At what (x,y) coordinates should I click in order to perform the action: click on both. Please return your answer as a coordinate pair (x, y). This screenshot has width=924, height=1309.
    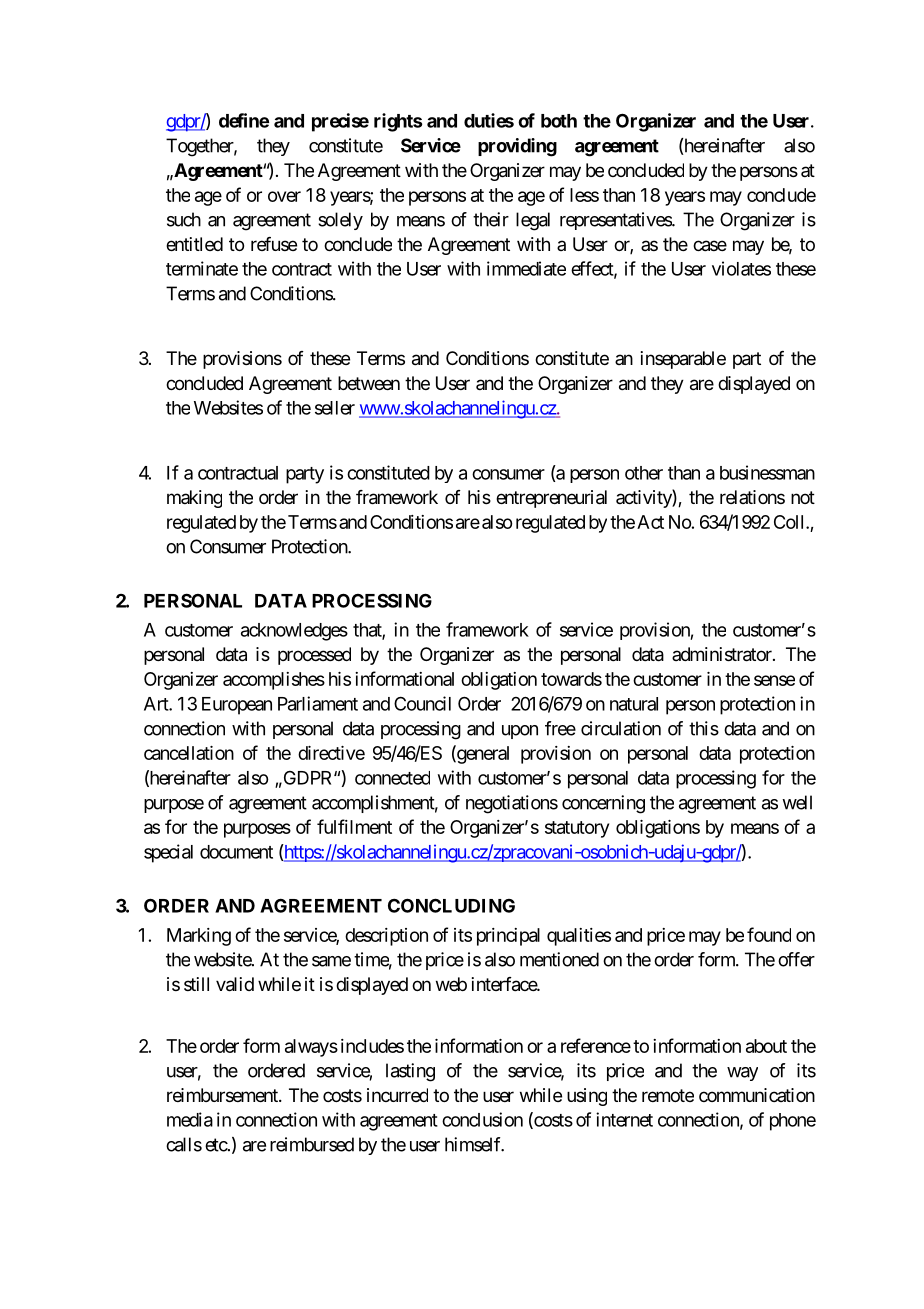
    Looking at the image, I should click on (559, 121).
